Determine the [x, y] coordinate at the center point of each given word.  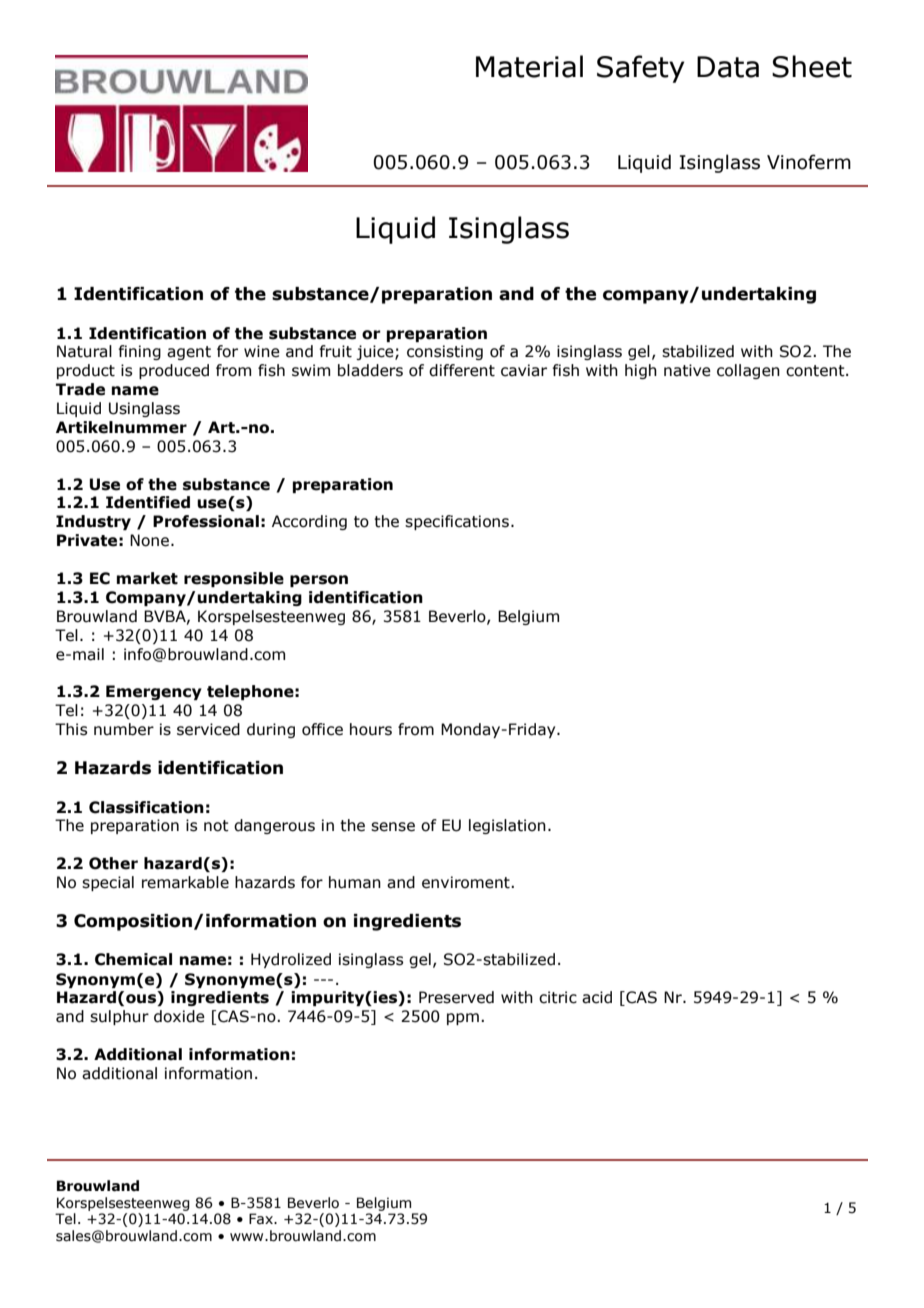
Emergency [154, 692]
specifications [457, 522]
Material [529, 66]
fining [139, 352]
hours [371, 729]
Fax [262, 1219]
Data [728, 67]
